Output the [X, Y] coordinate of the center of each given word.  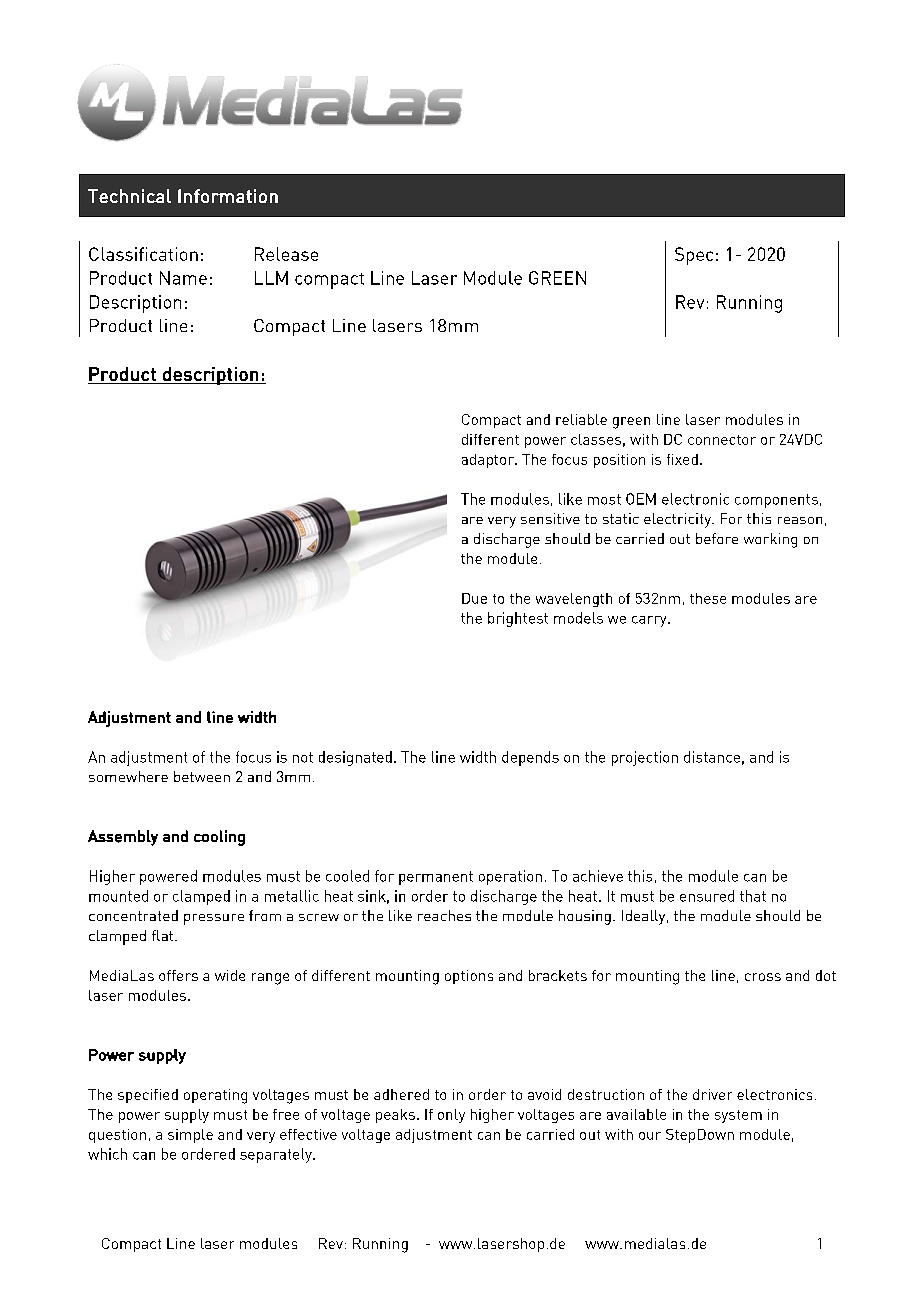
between [202, 776]
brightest [518, 619]
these [708, 598]
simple [190, 1136]
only [451, 1116]
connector [722, 440]
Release [286, 254]
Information [228, 196]
